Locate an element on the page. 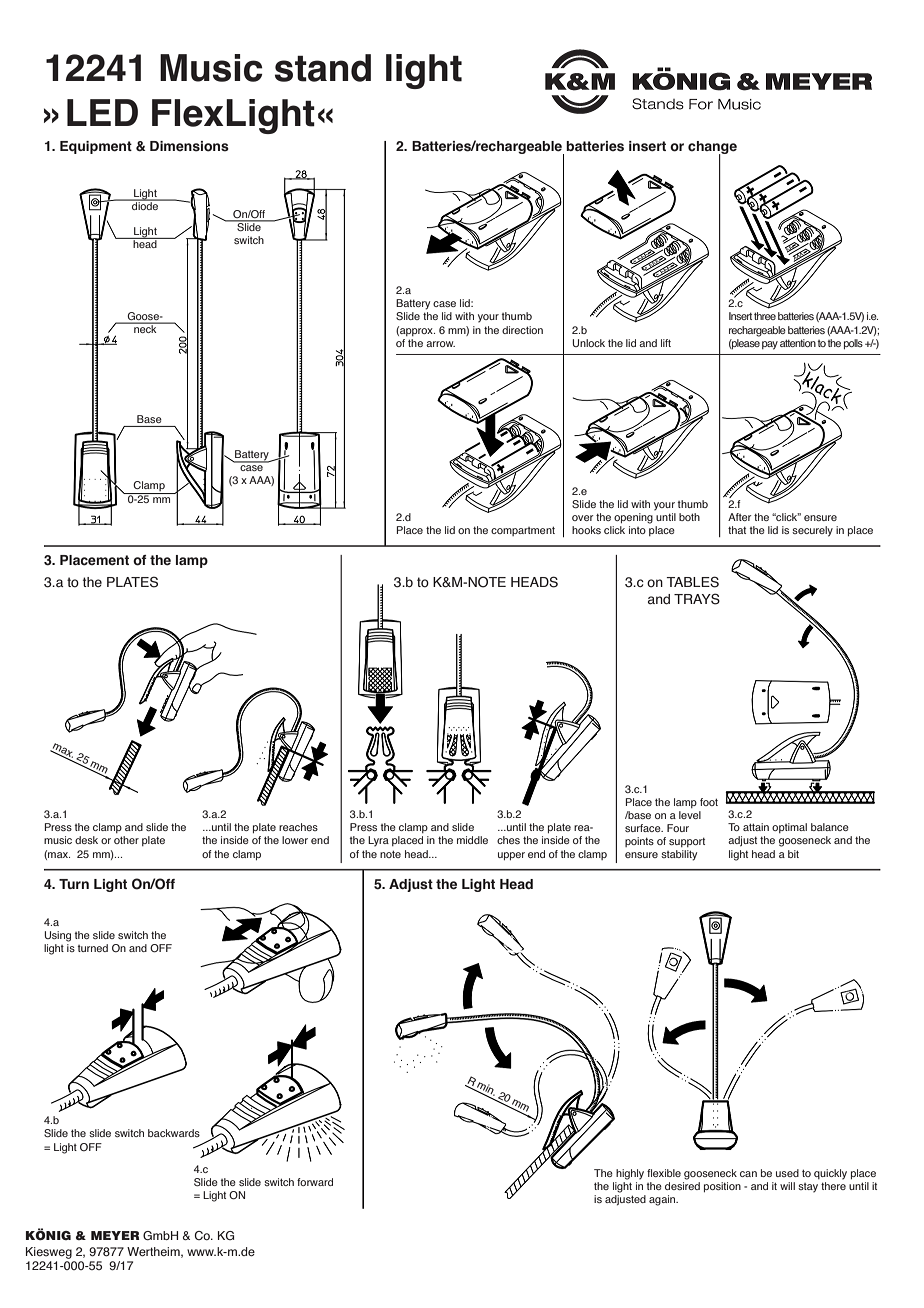  over is located at coordinates (582, 518).
